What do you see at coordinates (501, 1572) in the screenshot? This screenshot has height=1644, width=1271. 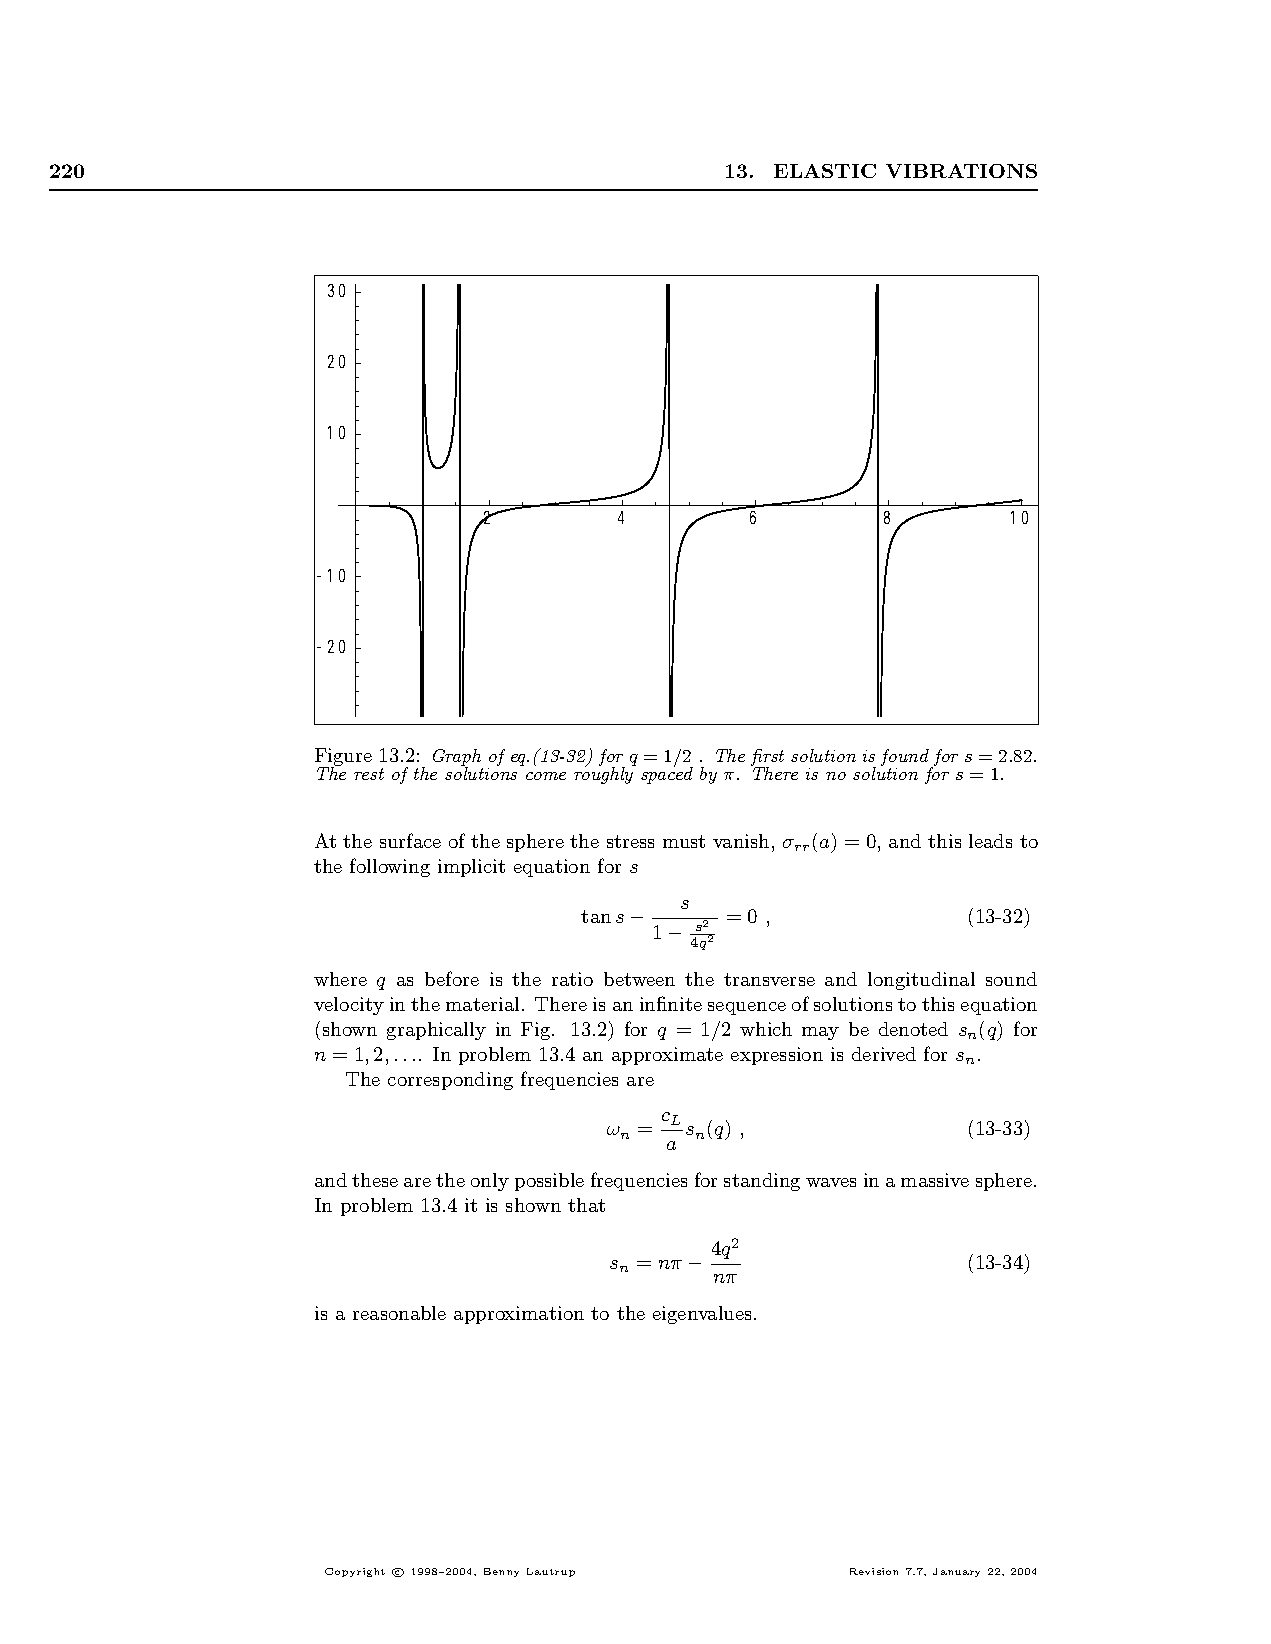 I see `Benny` at bounding box center [501, 1572].
